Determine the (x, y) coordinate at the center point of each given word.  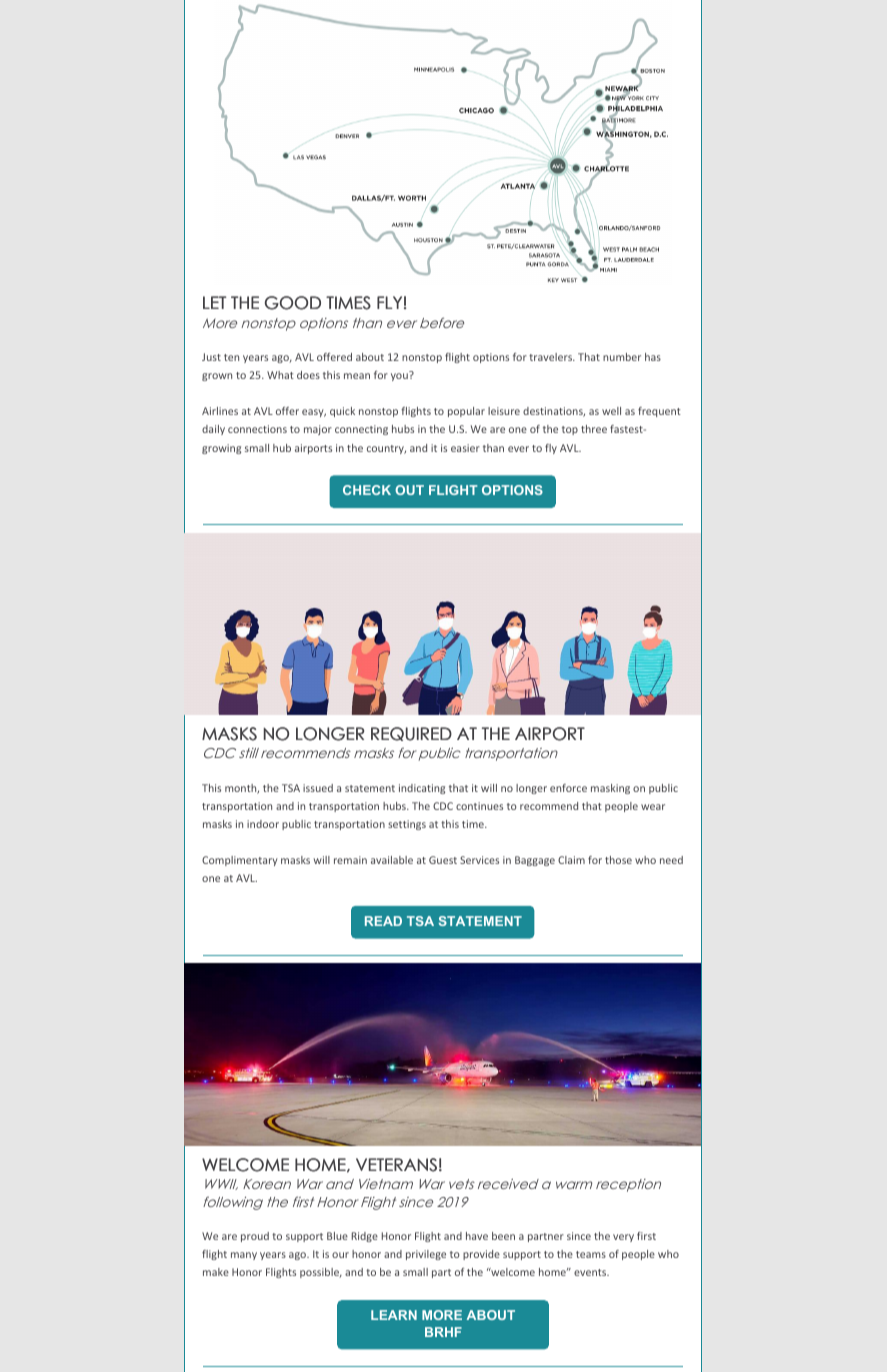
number (622, 357)
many (244, 1256)
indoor (263, 824)
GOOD (293, 303)
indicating (422, 789)
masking (610, 789)
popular (466, 412)
